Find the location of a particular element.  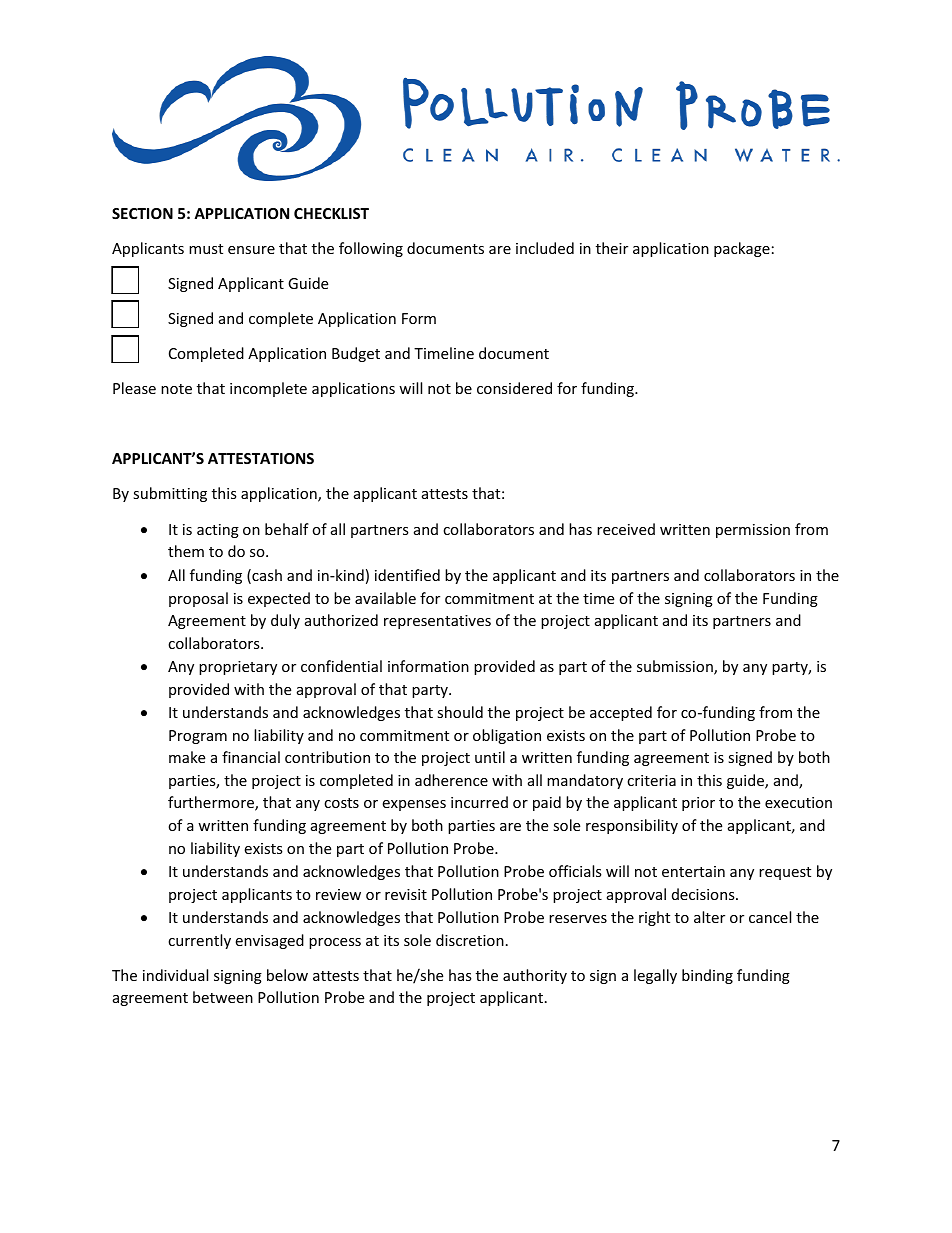

package is located at coordinates (742, 249).
